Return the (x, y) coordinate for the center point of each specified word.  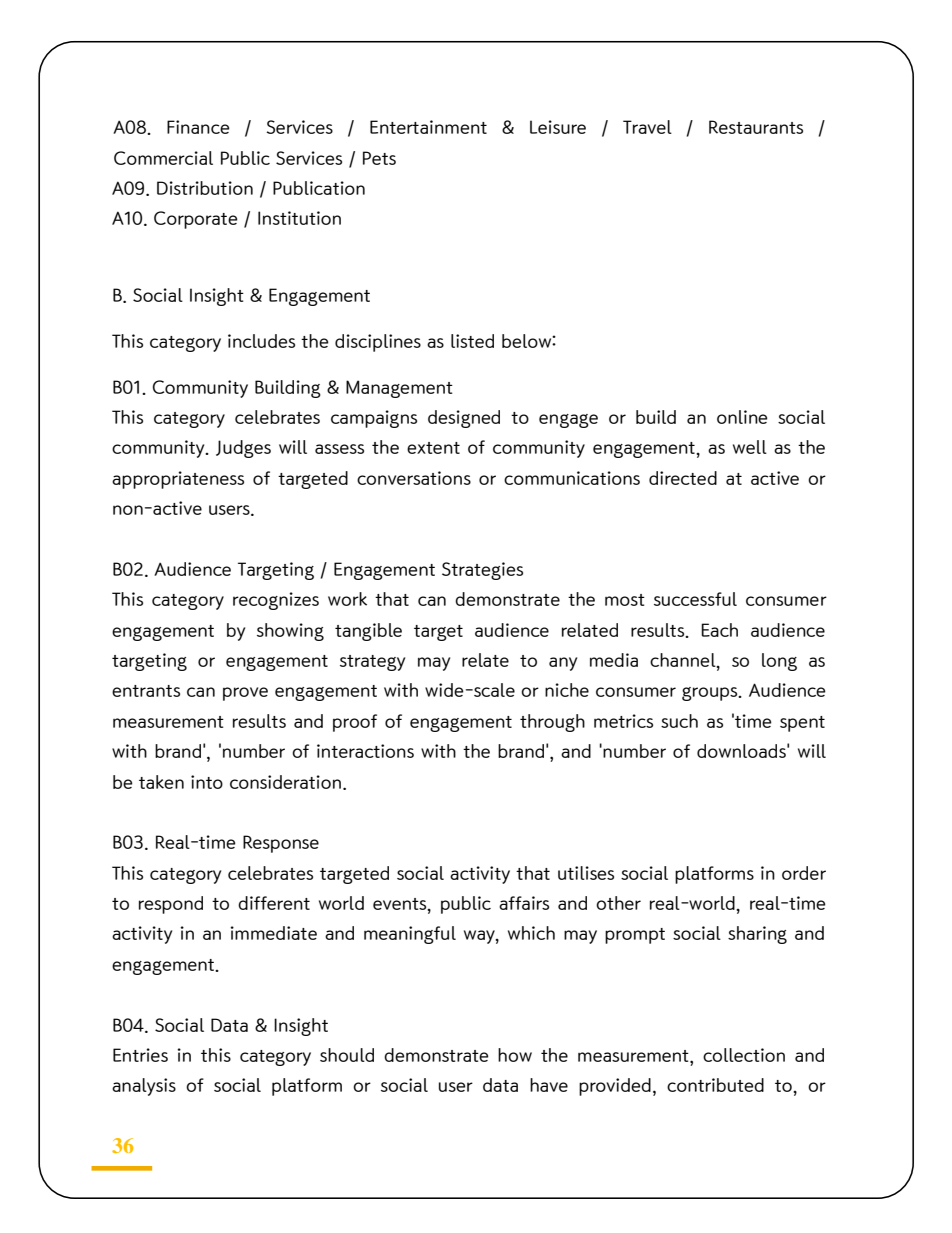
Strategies (482, 571)
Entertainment (428, 127)
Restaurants (756, 127)
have (549, 1085)
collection (744, 1055)
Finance (198, 127)
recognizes (276, 601)
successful (695, 599)
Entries (140, 1055)
